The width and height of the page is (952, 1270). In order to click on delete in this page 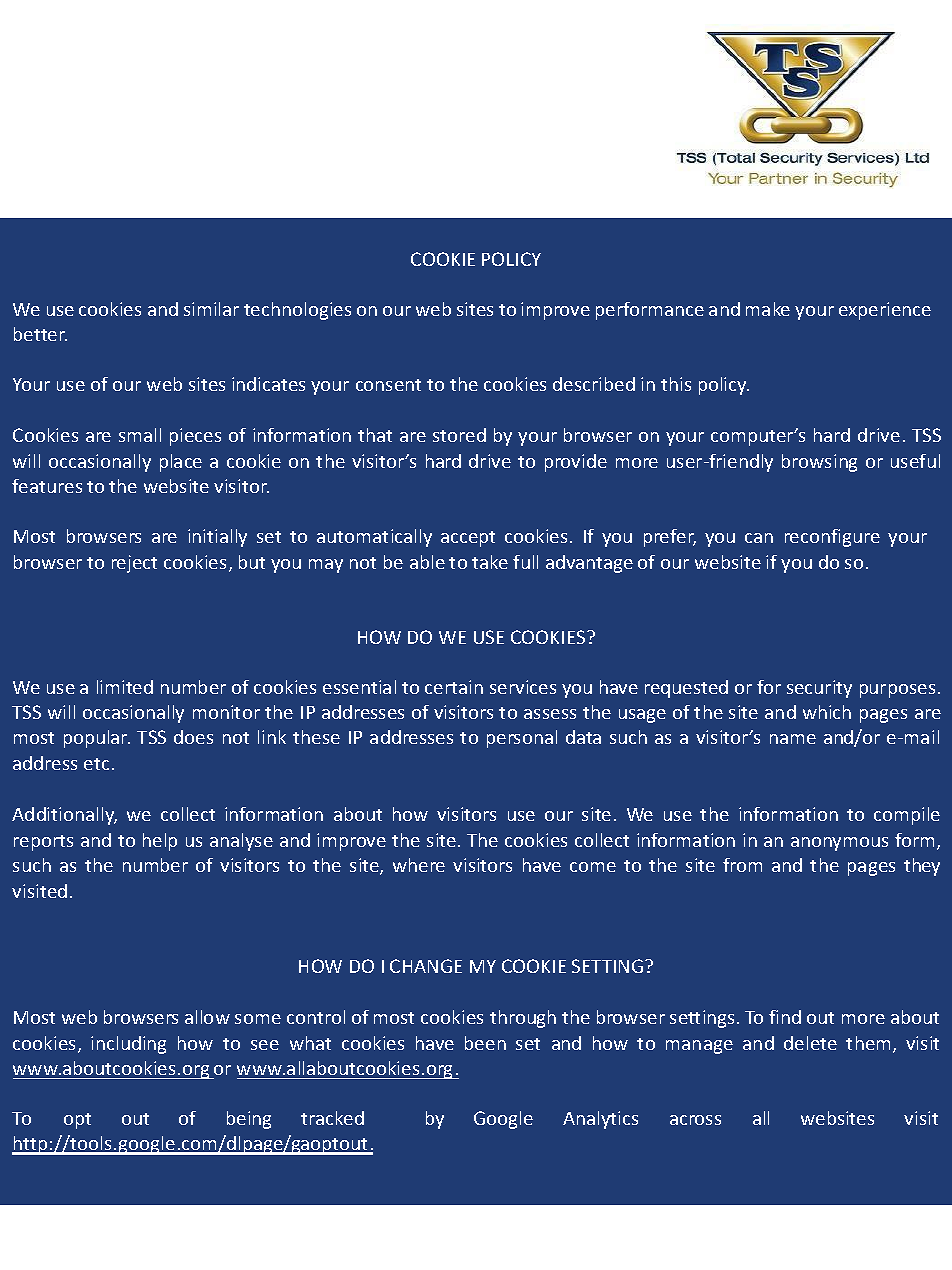, I will do `click(810, 1043)`.
